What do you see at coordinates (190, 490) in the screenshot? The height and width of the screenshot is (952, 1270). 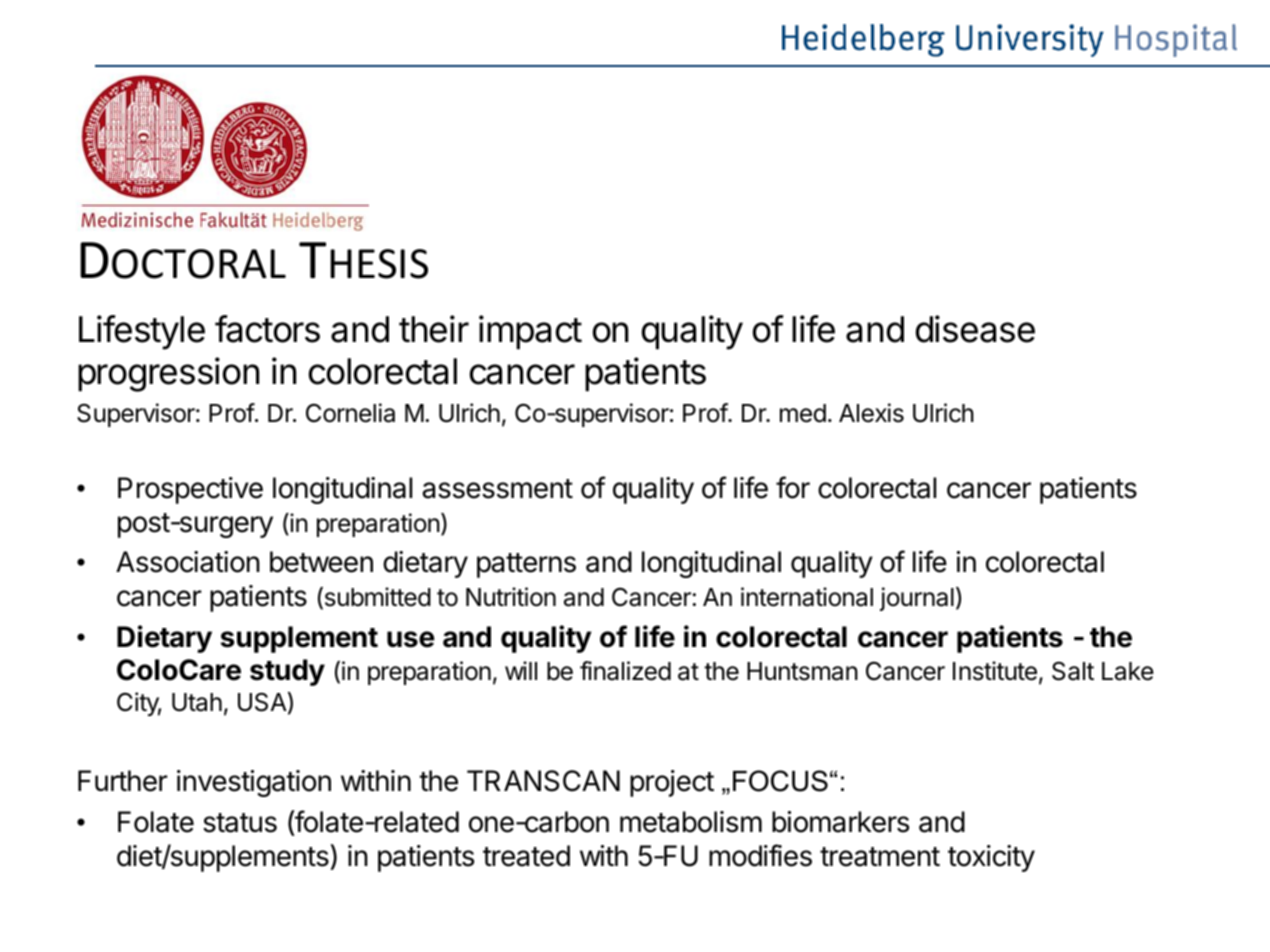 I see `Prospective` at bounding box center [190, 490].
